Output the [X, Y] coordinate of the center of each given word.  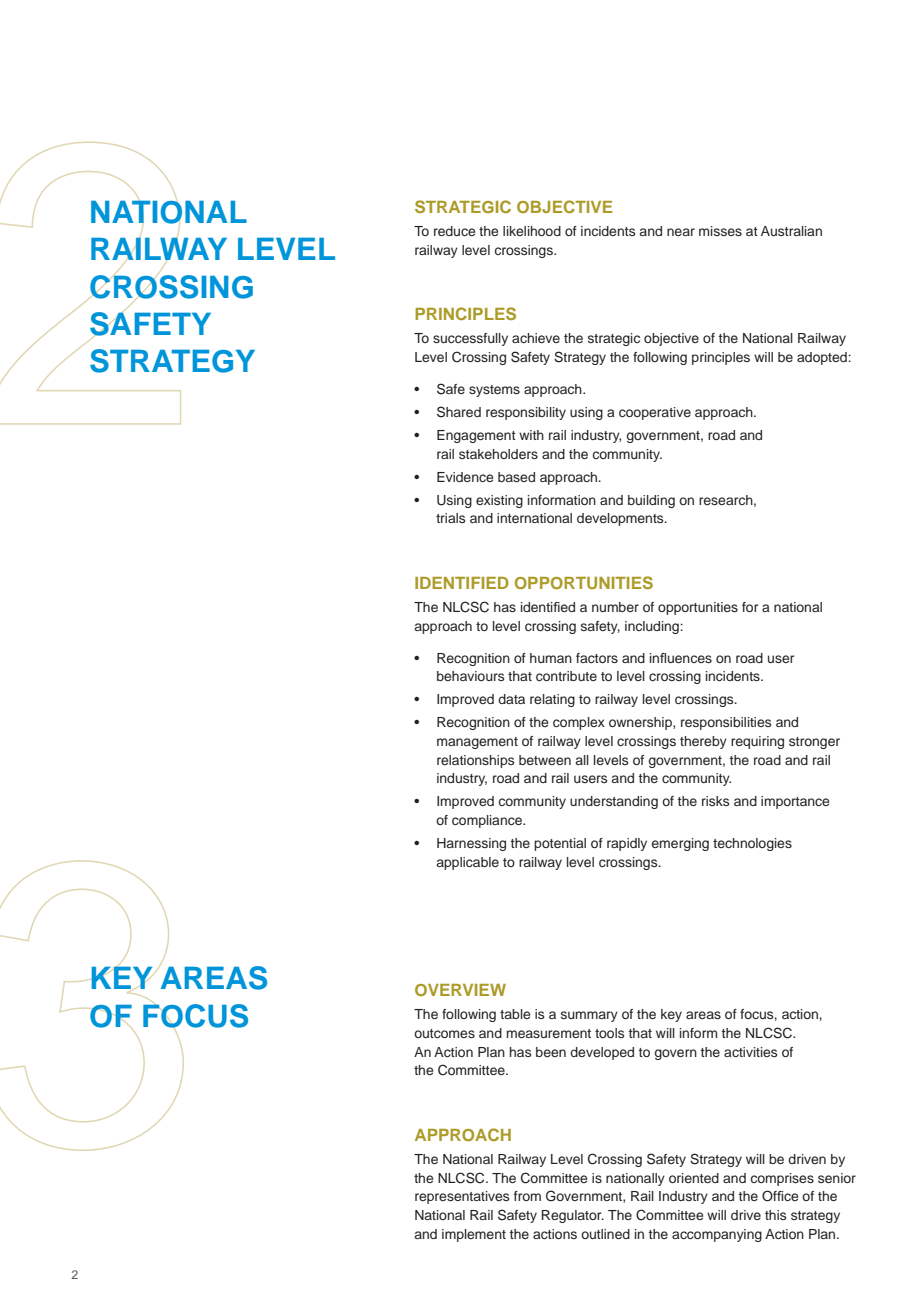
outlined [605, 1234]
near [681, 232]
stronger [814, 743]
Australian [791, 231]
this [775, 1215]
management [477, 743]
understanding [614, 802]
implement [474, 1235]
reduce [454, 231]
